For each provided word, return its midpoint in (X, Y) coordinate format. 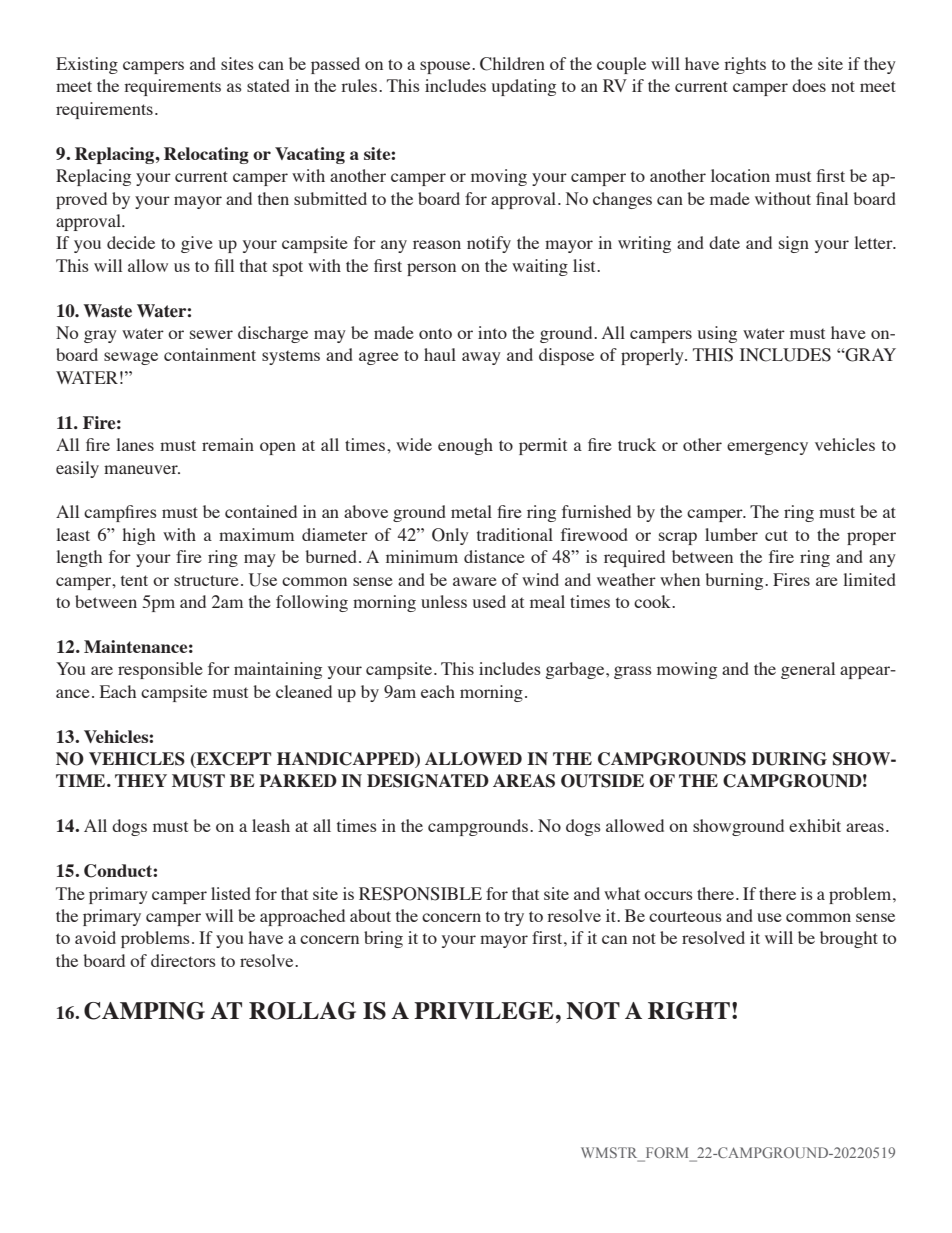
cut (776, 535)
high (138, 536)
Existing (87, 65)
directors (183, 960)
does (809, 85)
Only (450, 536)
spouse (446, 67)
